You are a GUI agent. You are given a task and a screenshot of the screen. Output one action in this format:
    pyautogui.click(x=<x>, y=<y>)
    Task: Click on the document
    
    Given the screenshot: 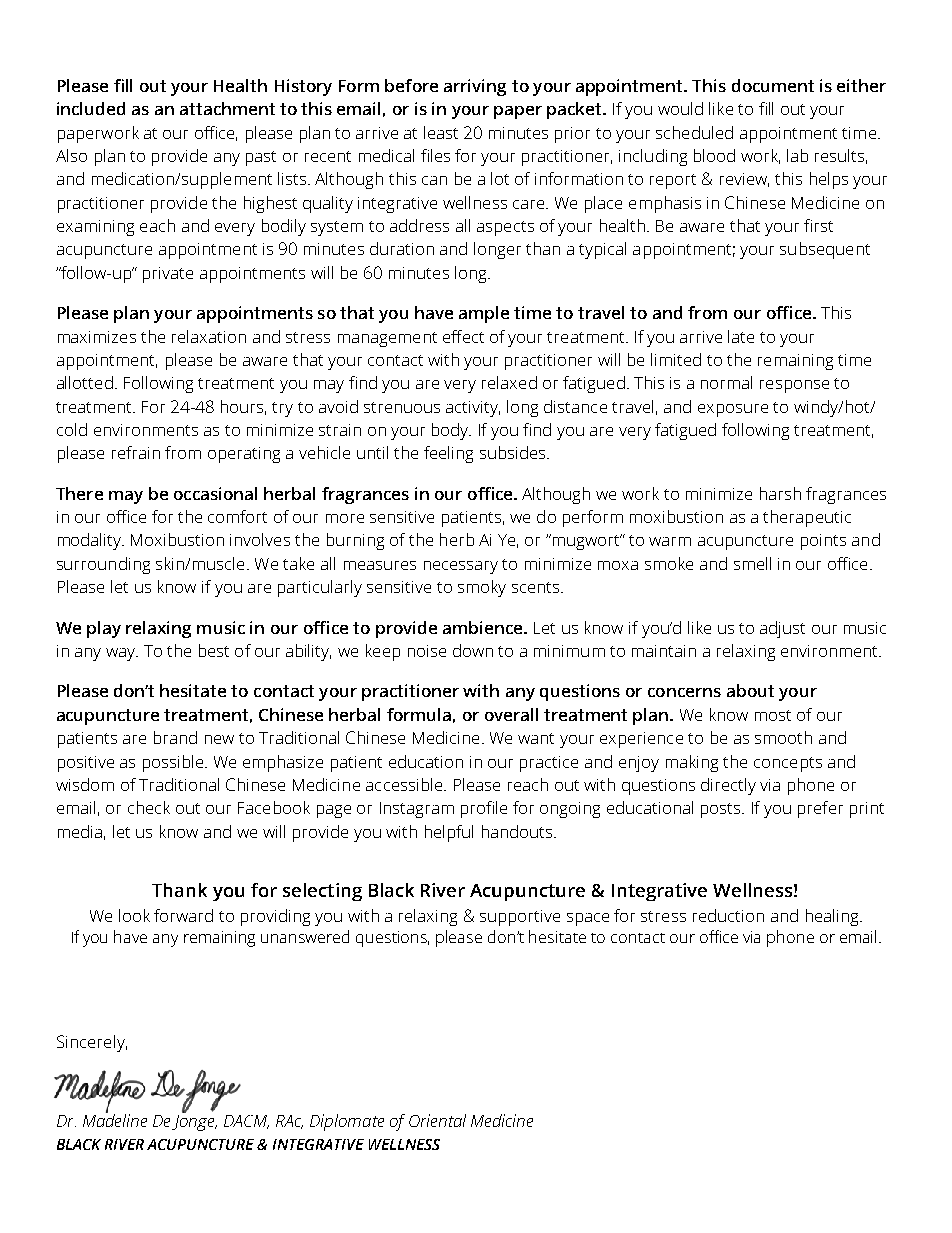 What is the action you would take?
    pyautogui.click(x=773, y=85)
